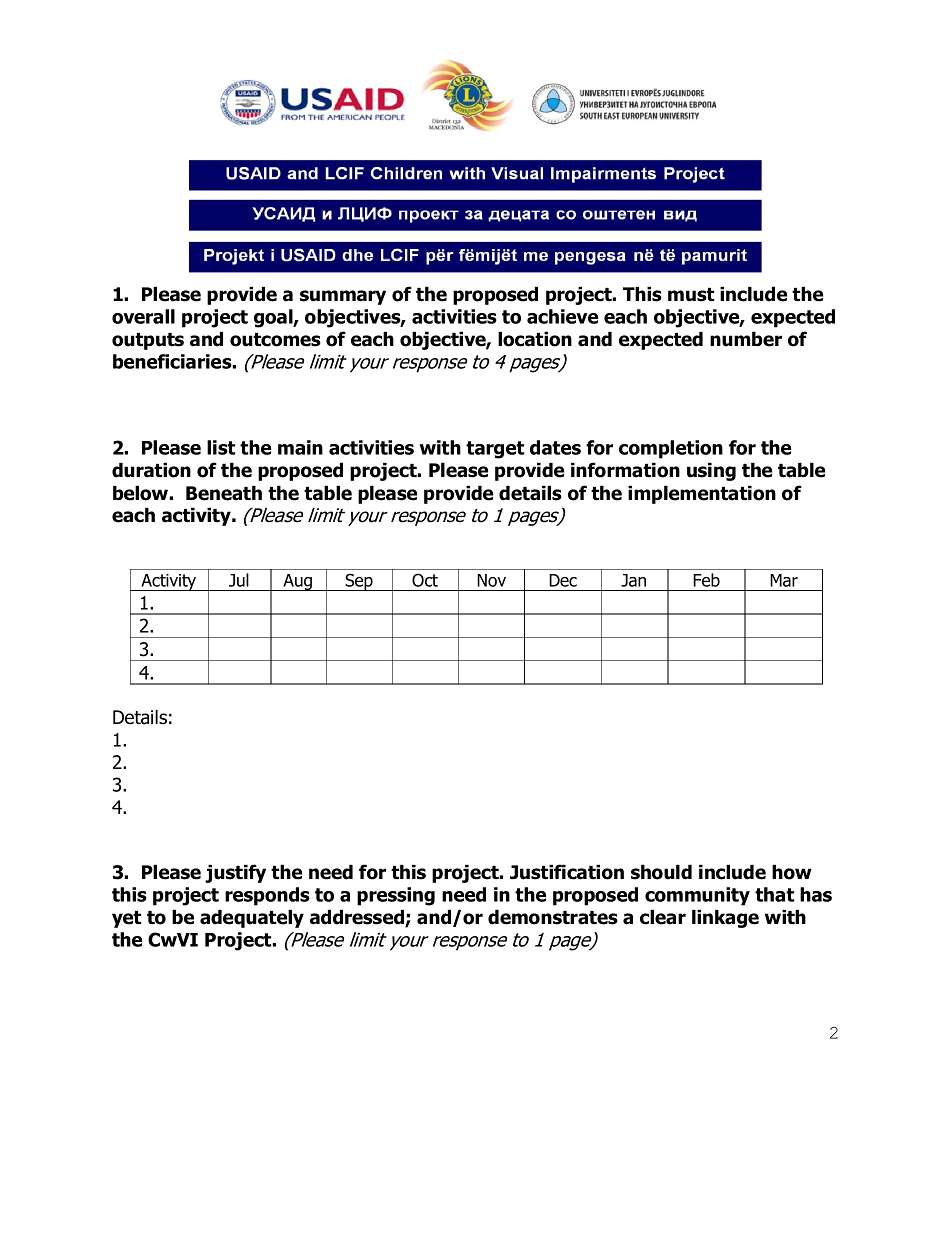 Image resolution: width=952 pixels, height=1233 pixels. What do you see at coordinates (535, 339) in the document?
I see `location` at bounding box center [535, 339].
